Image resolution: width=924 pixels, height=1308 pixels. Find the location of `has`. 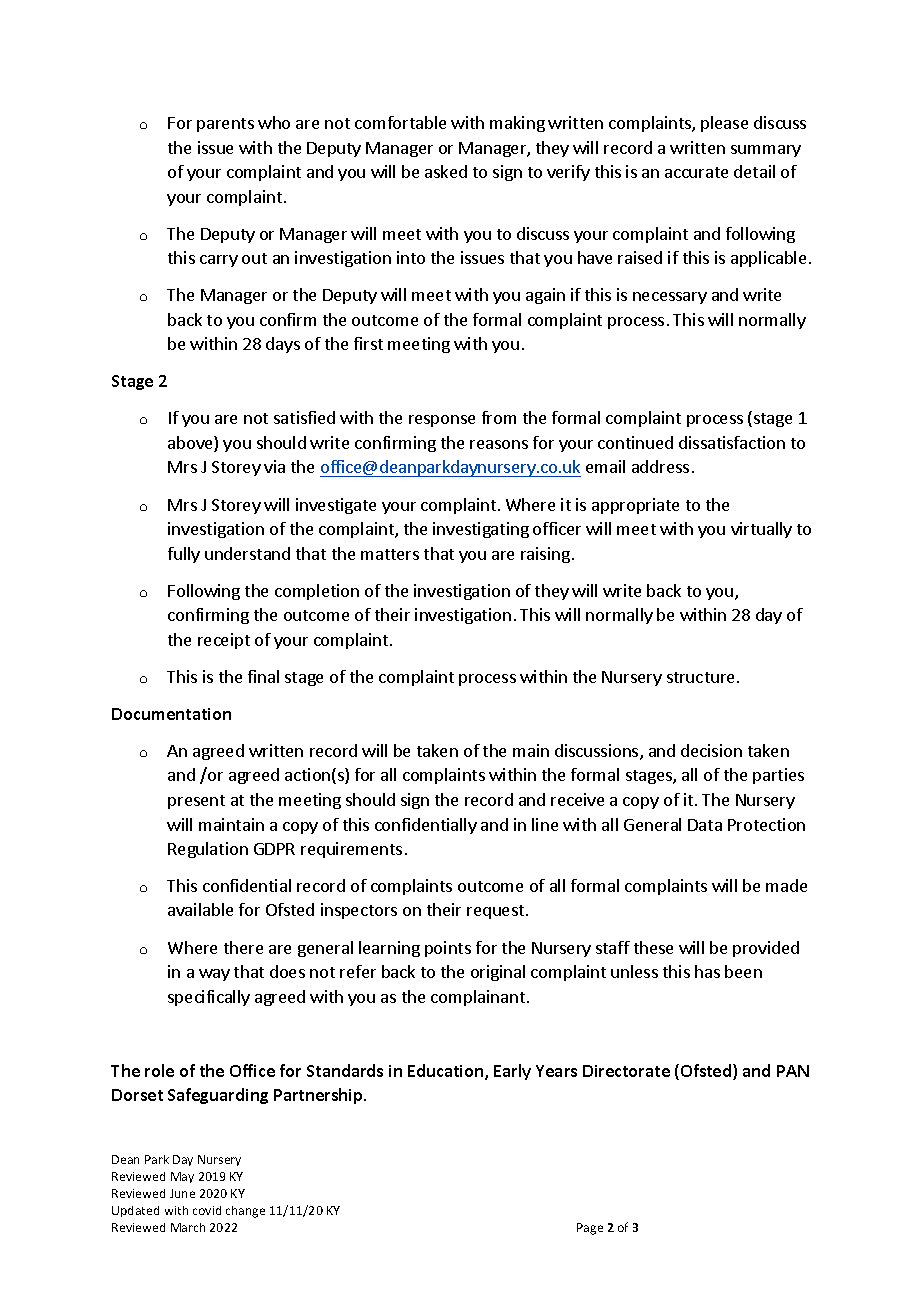

has is located at coordinates (707, 971).
